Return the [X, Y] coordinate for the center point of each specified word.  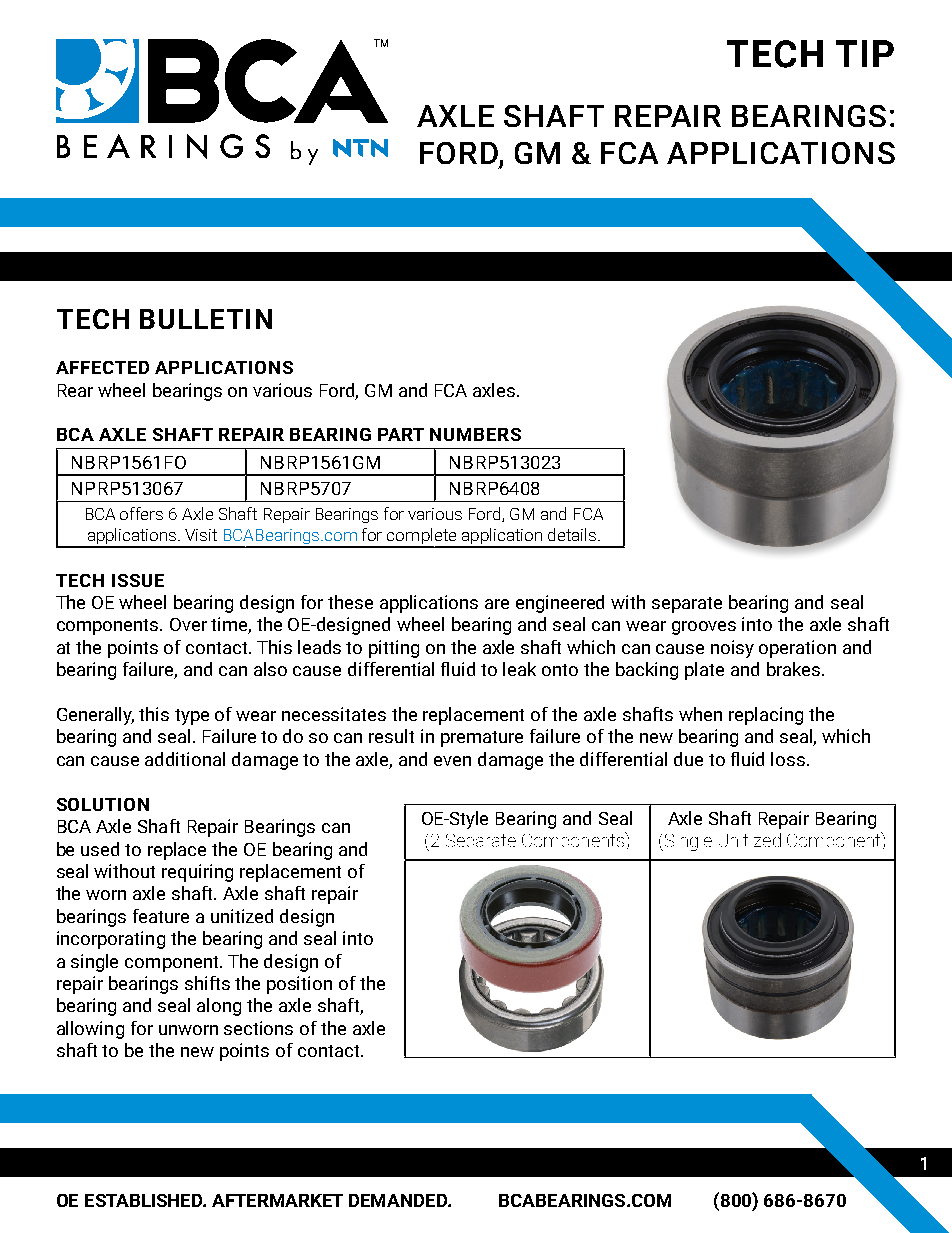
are [497, 604]
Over [188, 624]
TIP [865, 53]
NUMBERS [475, 434]
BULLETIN [206, 319]
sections [258, 1028]
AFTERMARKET [277, 1200]
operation [797, 649]
